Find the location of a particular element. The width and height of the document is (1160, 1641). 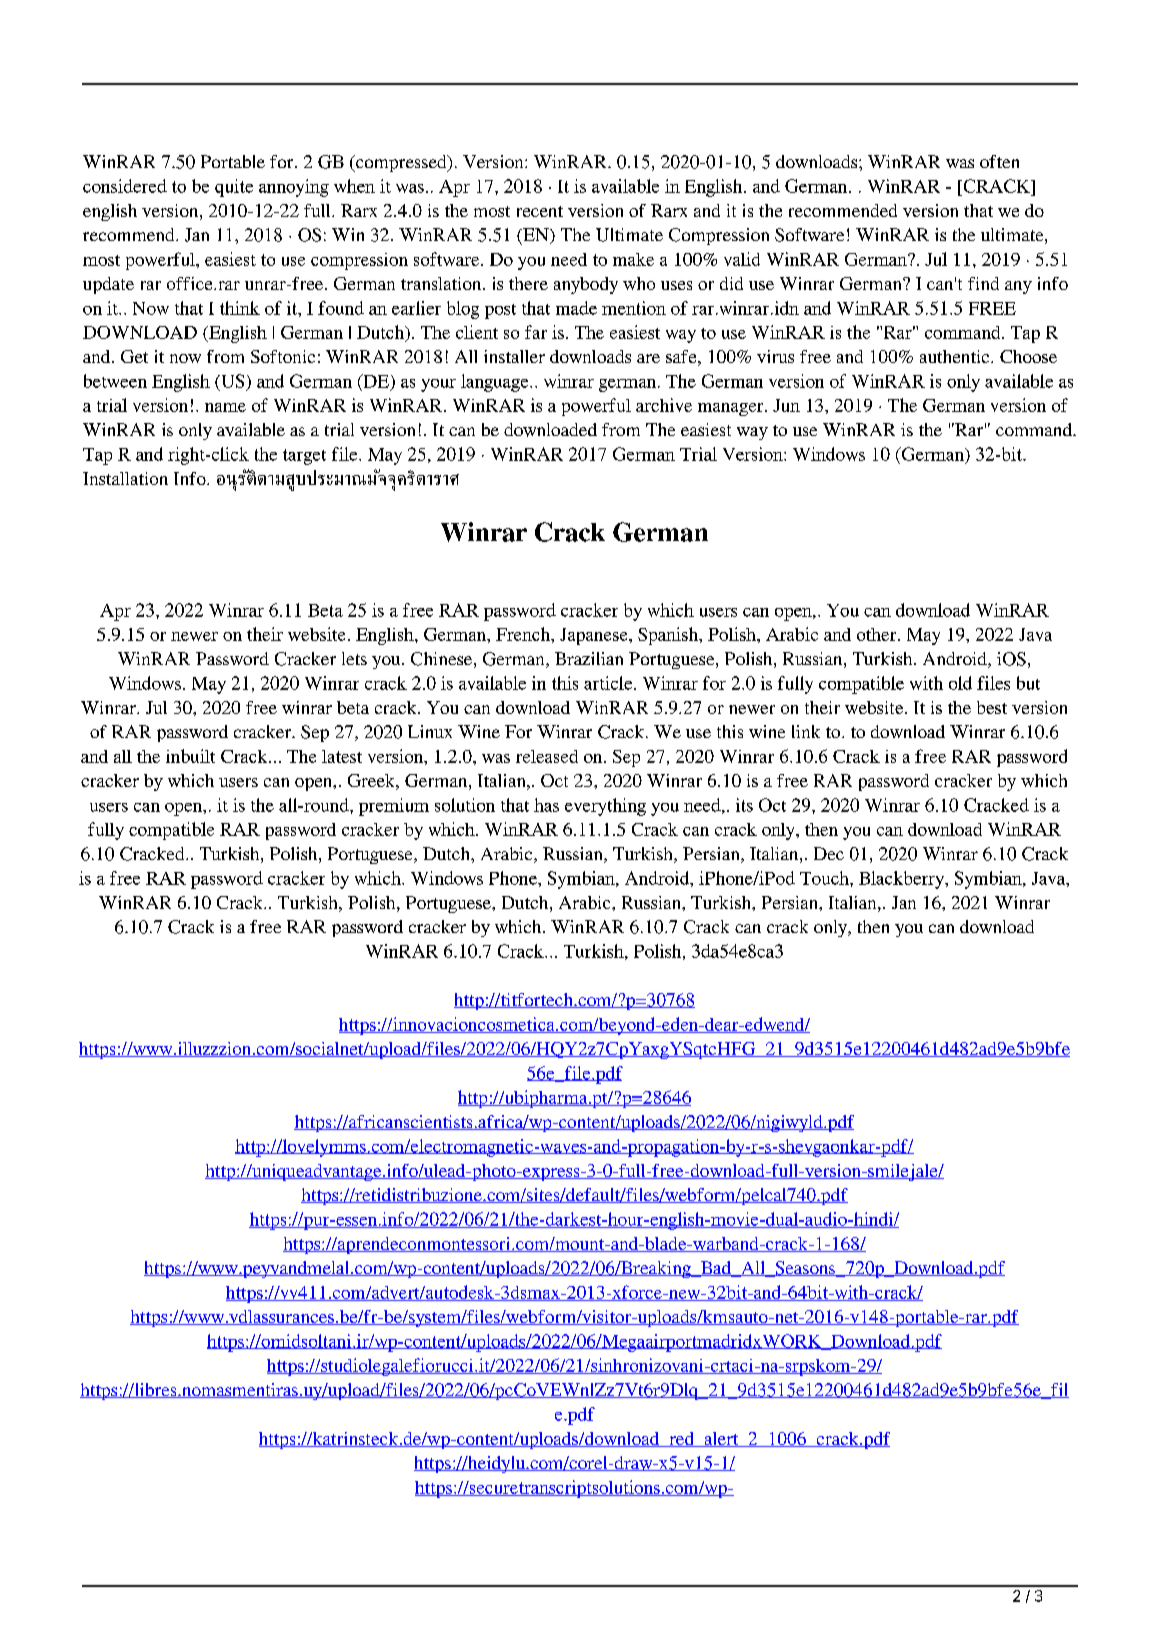

premium is located at coordinates (394, 807).
